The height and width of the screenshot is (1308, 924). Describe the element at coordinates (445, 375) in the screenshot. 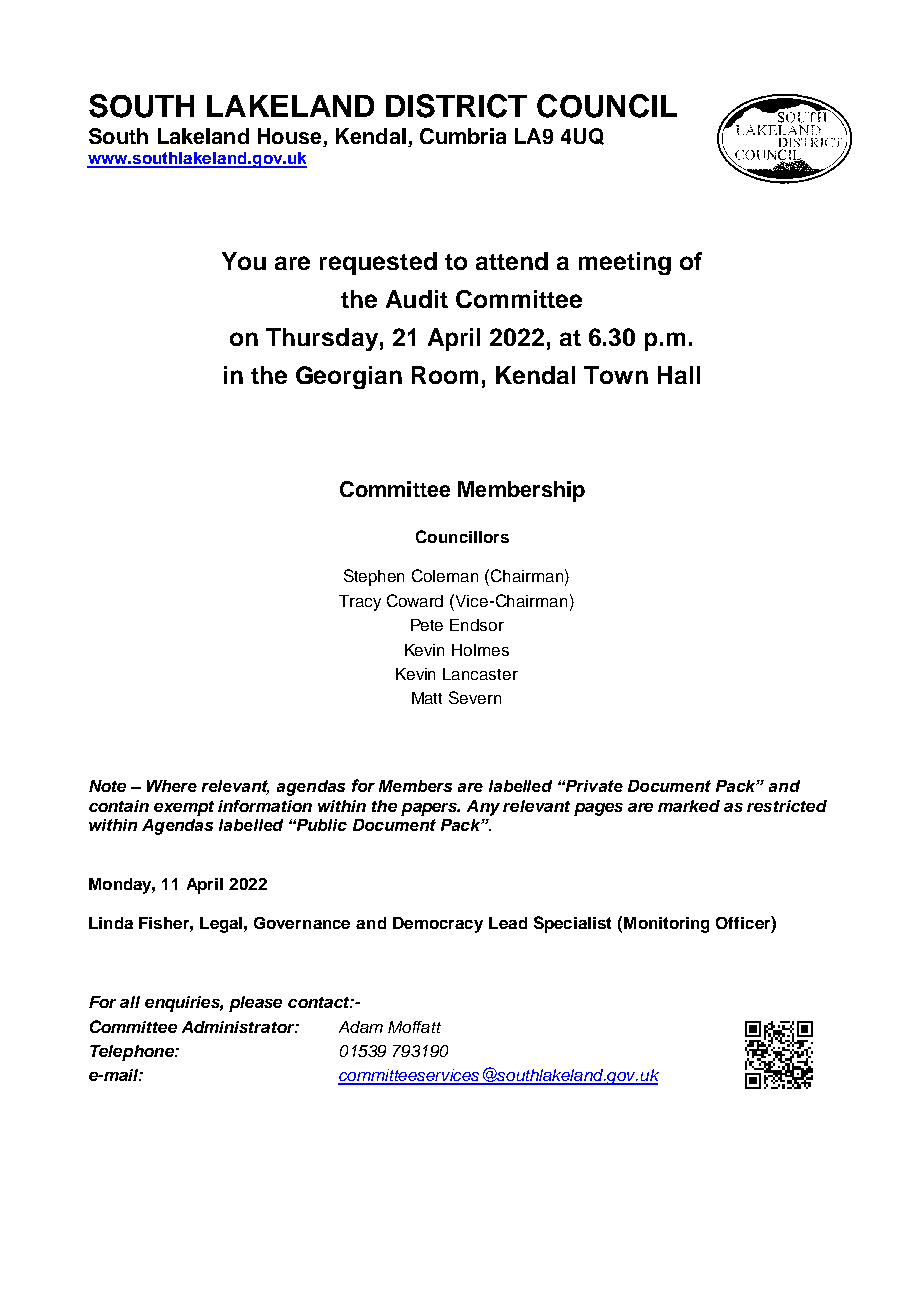

I see `Room` at that location.
